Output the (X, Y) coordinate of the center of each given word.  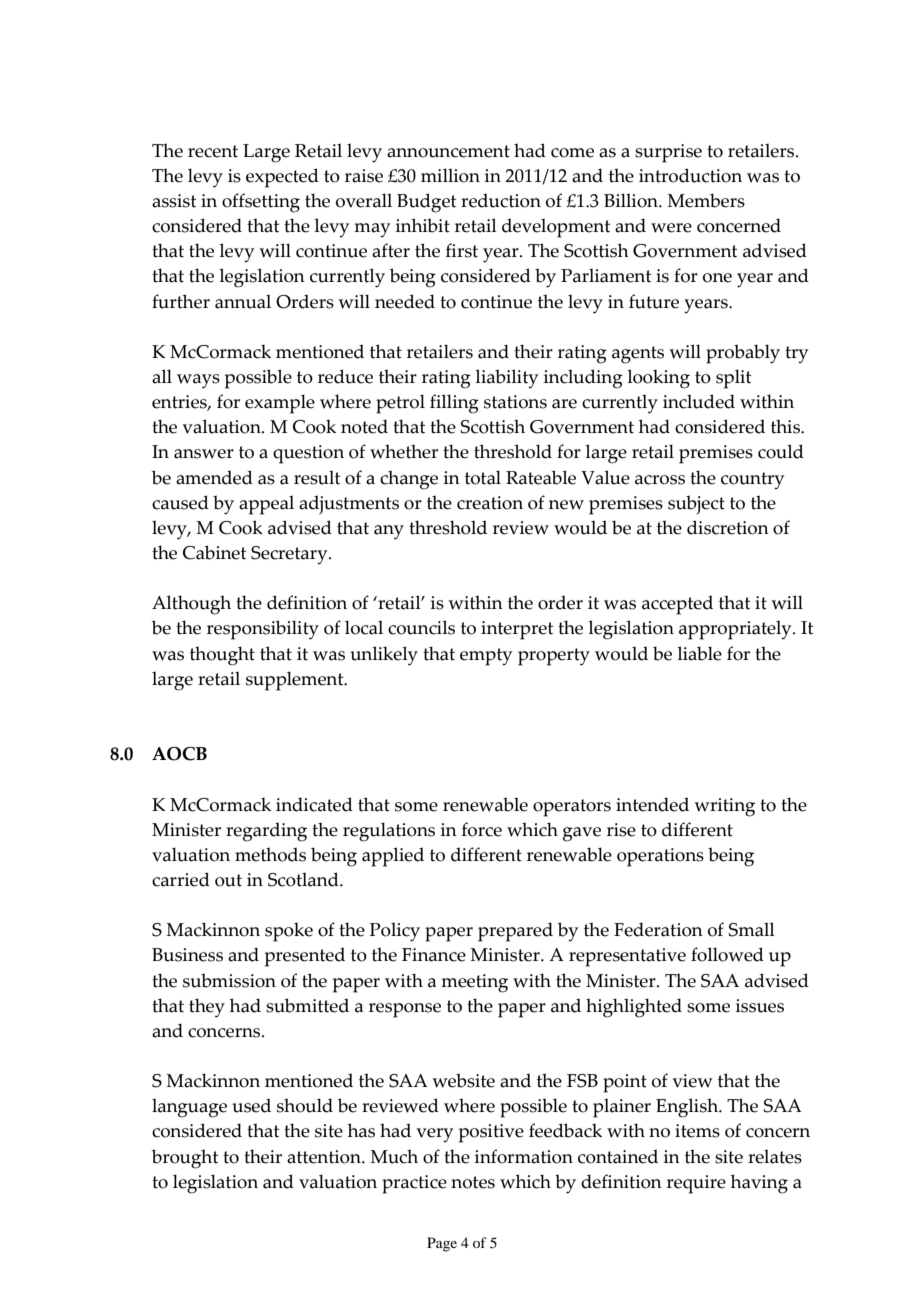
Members (706, 200)
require (696, 1184)
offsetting (261, 203)
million (450, 175)
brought (185, 1159)
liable (699, 653)
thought (222, 656)
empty (486, 657)
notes (473, 1182)
